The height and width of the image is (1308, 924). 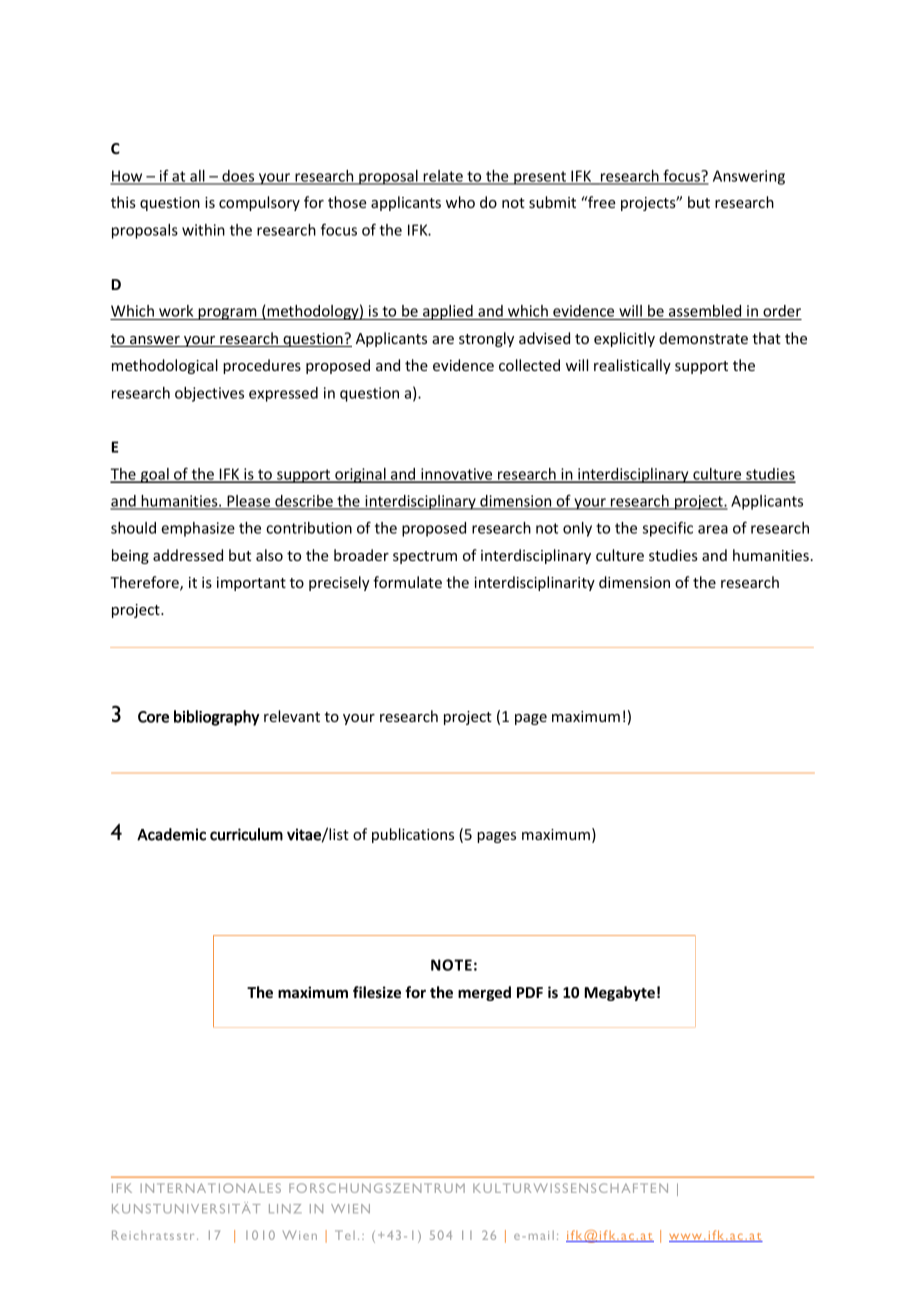 What do you see at coordinates (703, 338) in the image?
I see `demonstrate` at bounding box center [703, 338].
